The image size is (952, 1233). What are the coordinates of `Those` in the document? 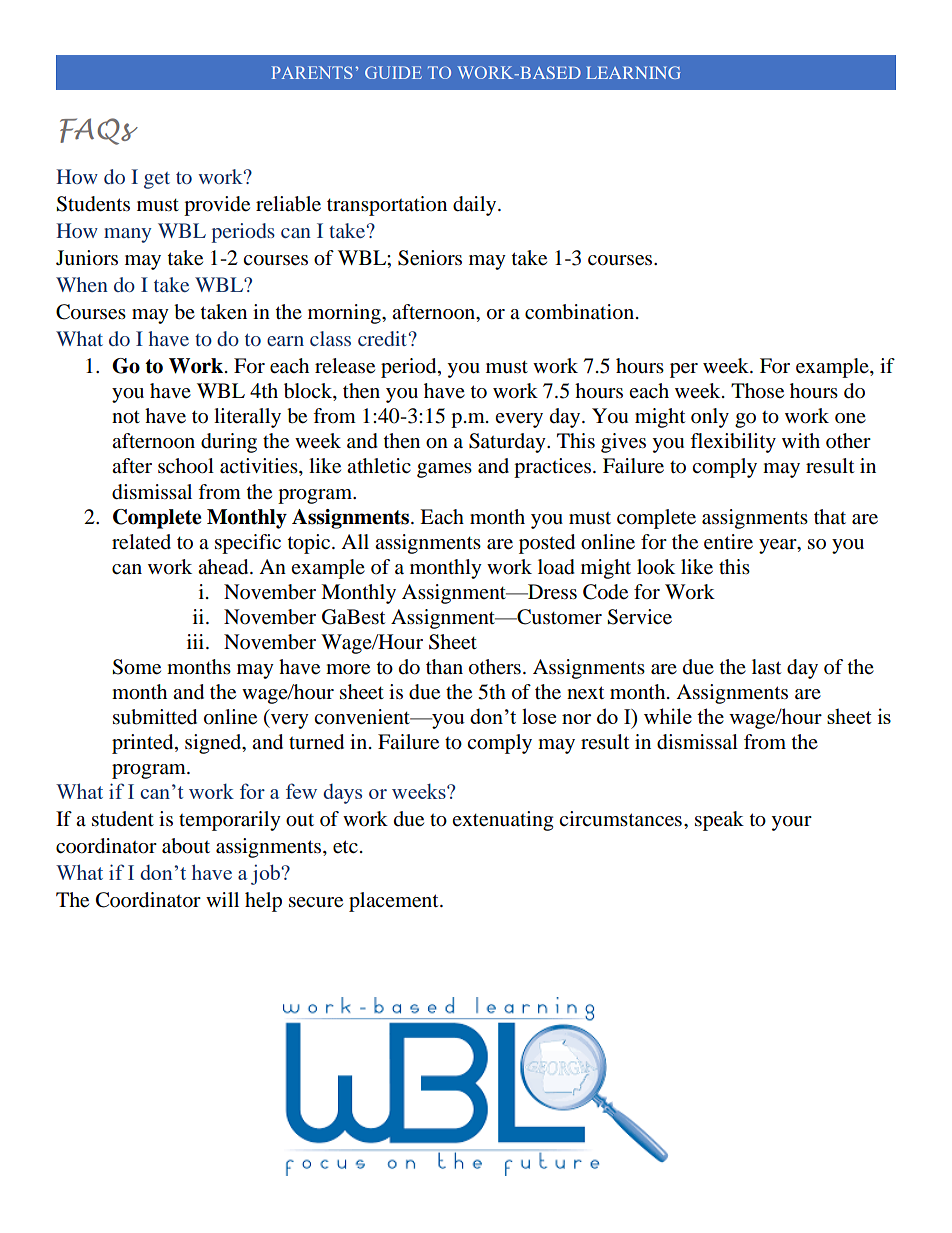 It's located at (757, 391).
